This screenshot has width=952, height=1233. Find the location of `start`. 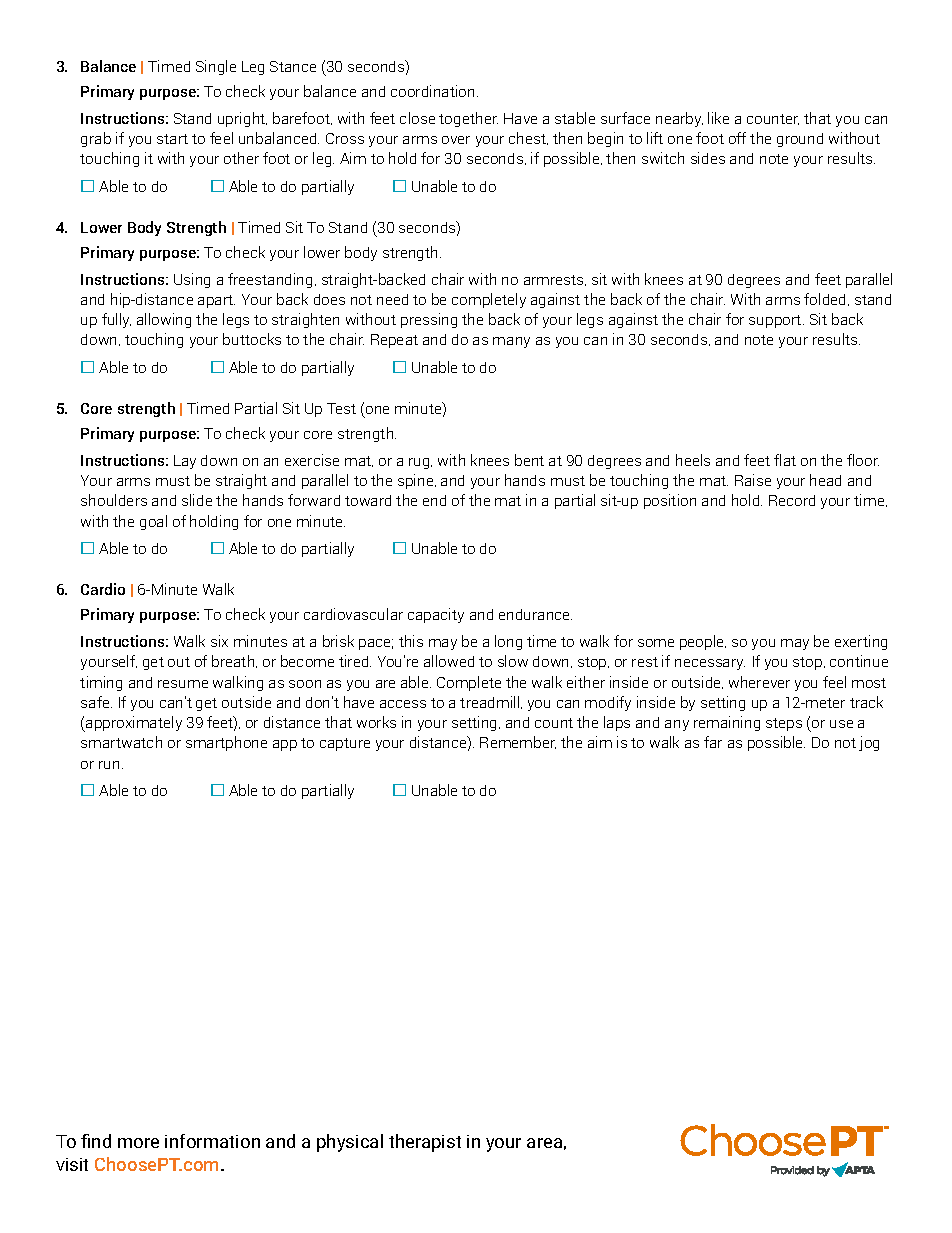

start is located at coordinates (172, 139).
